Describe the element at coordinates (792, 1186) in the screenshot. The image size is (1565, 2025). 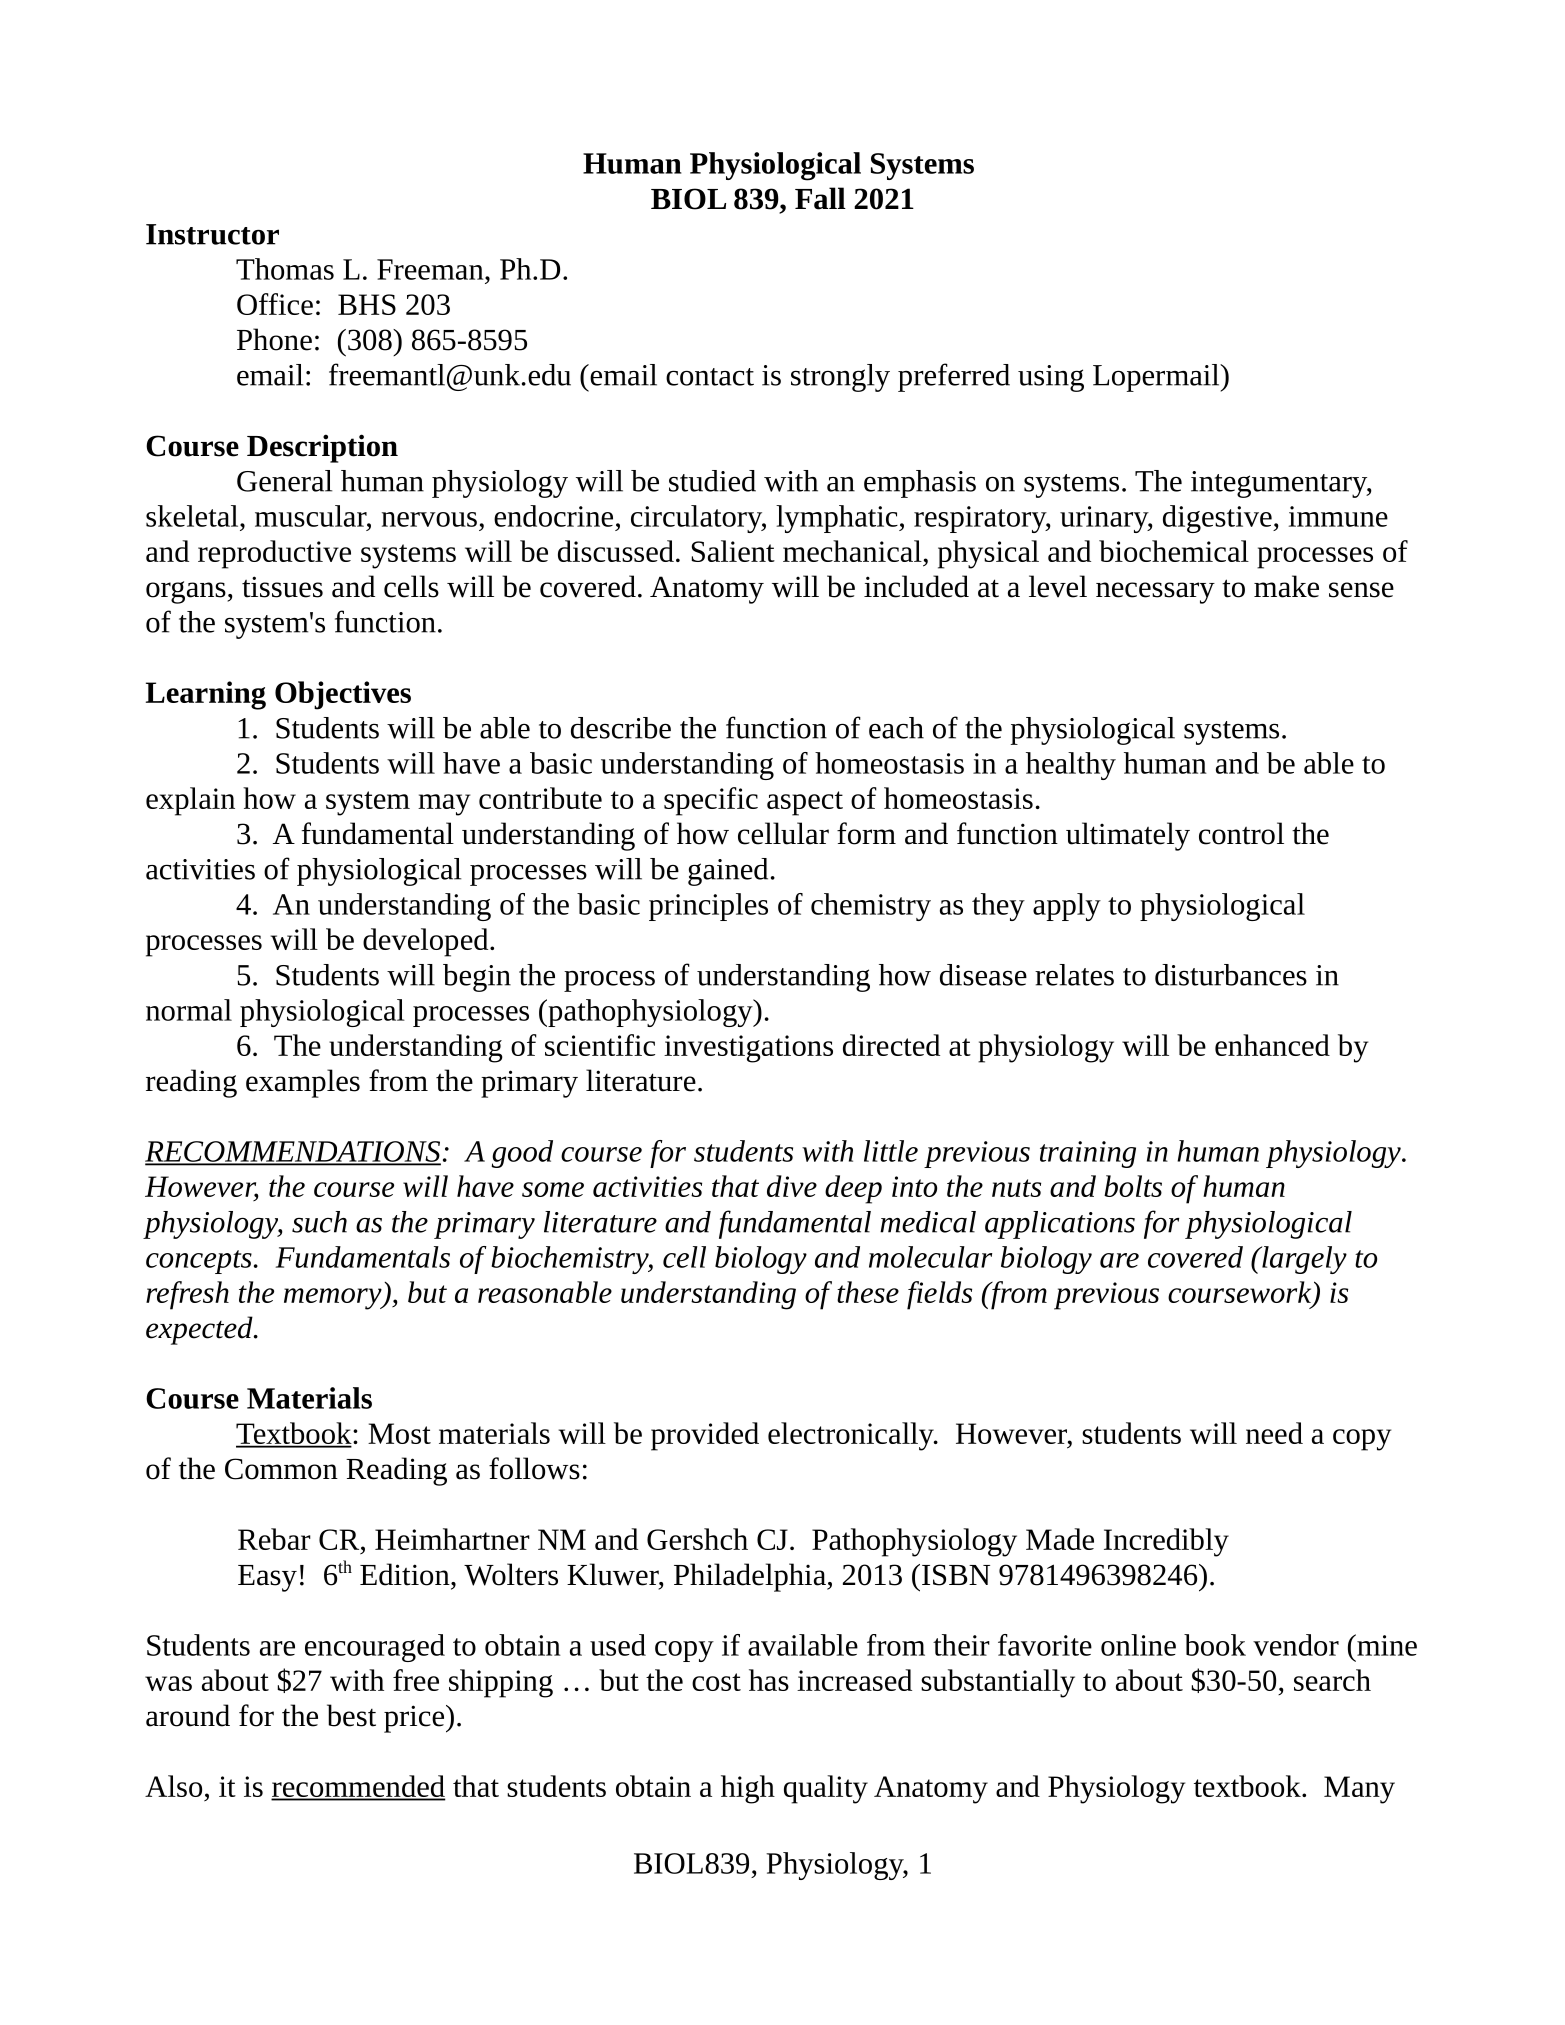
I see `dive` at that location.
